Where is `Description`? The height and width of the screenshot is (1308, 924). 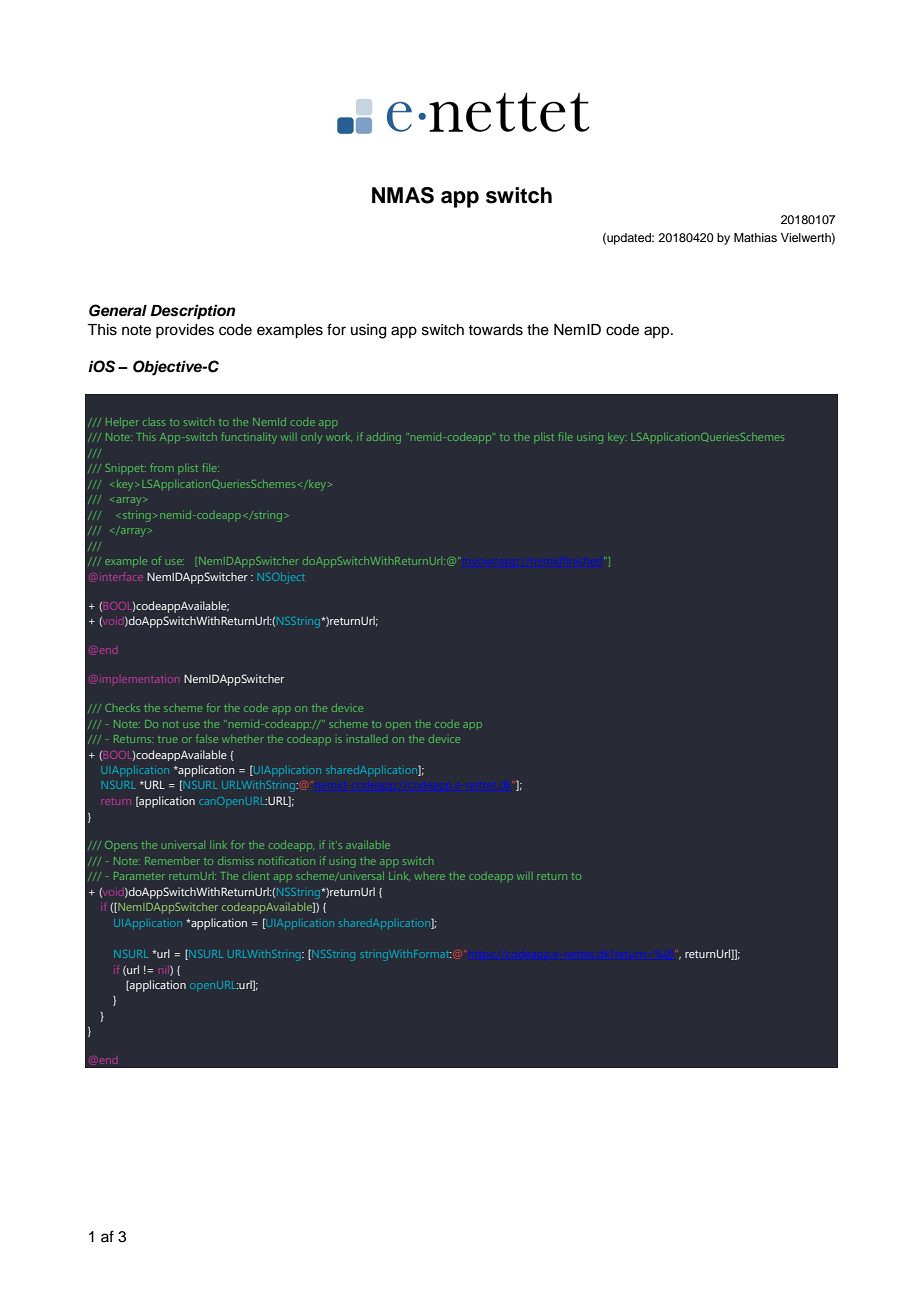 Description is located at coordinates (193, 312).
